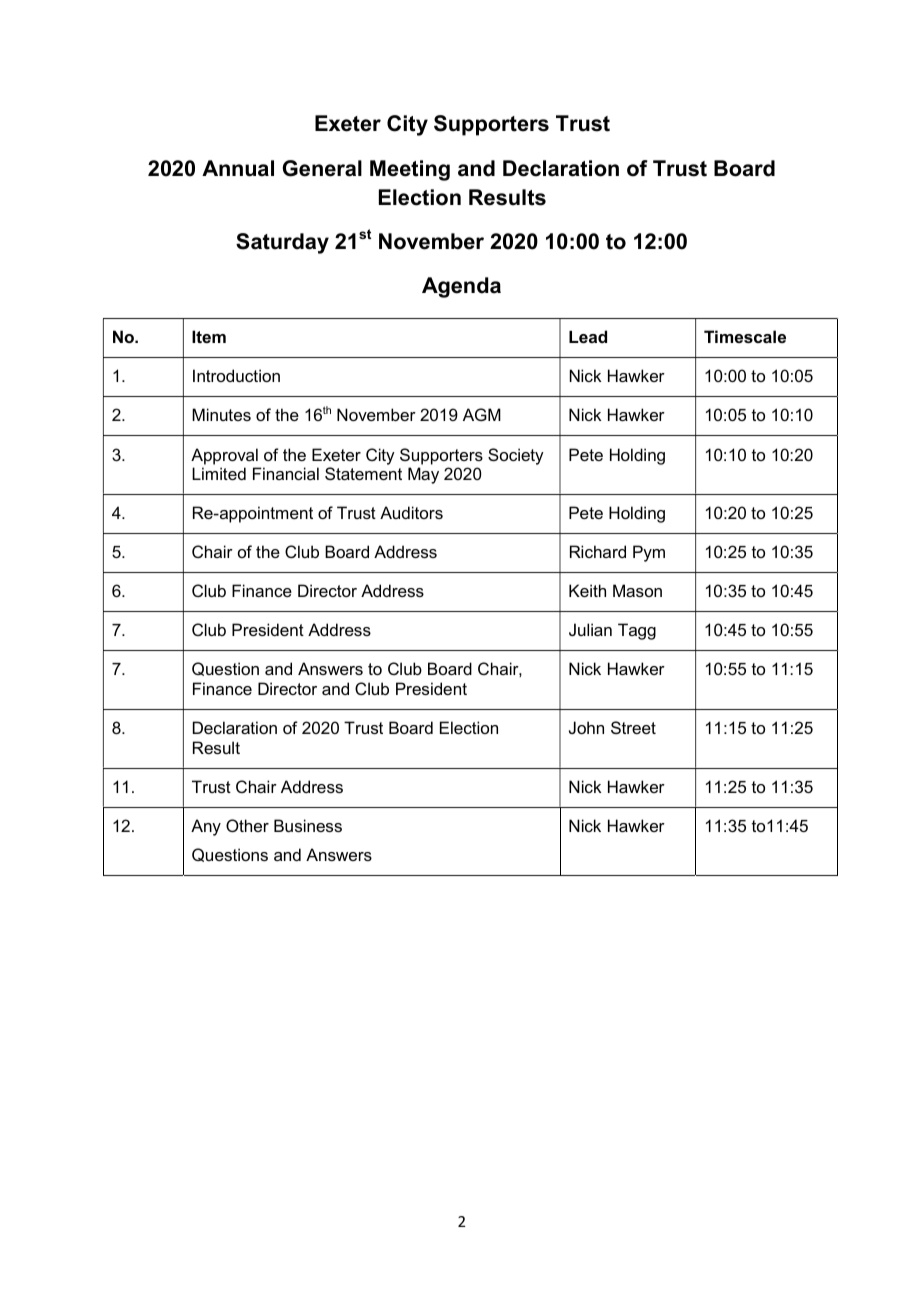  I want to click on Timescale, so click(745, 336).
